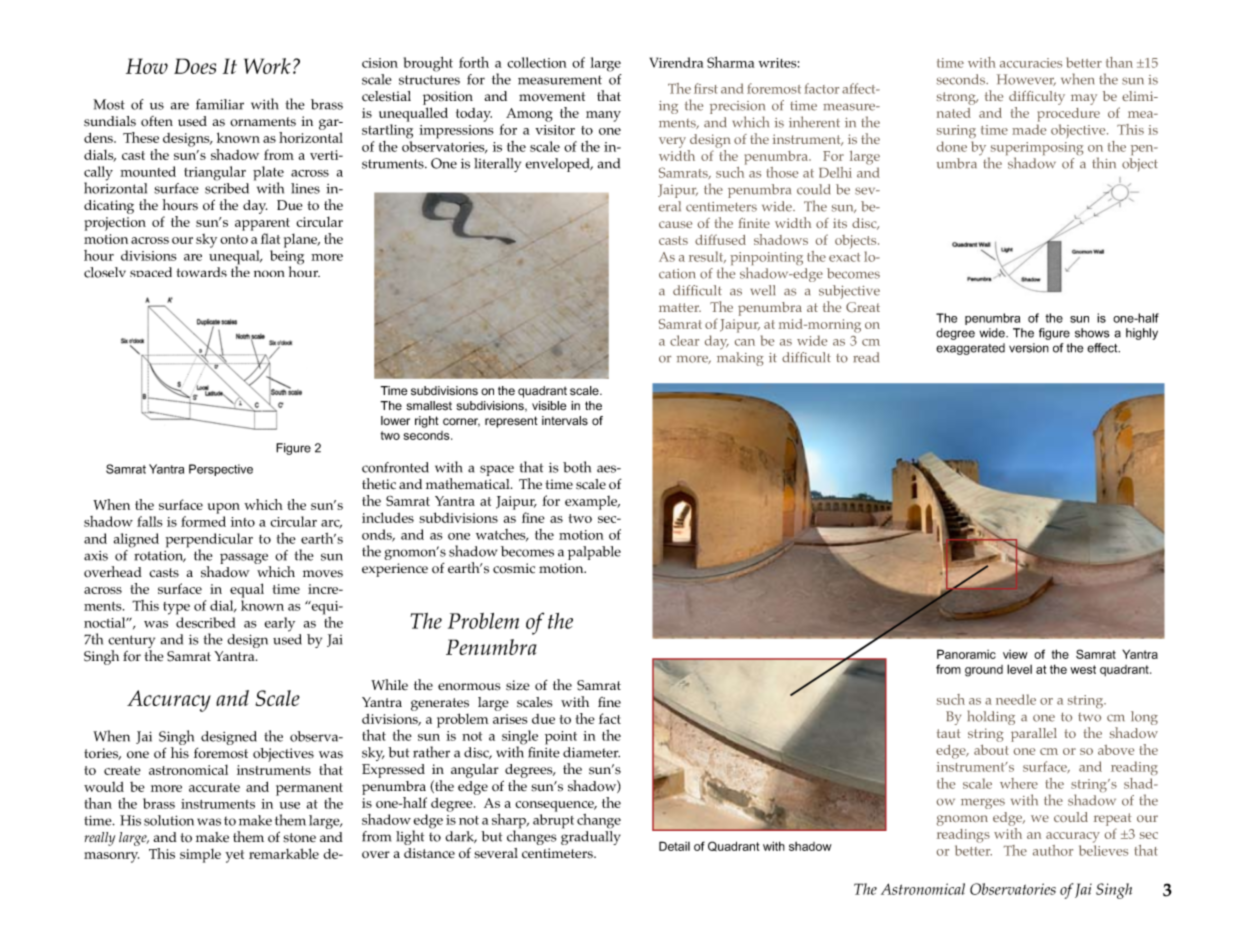 This page has width=1233, height=952. I want to click on towards, so click(201, 272).
